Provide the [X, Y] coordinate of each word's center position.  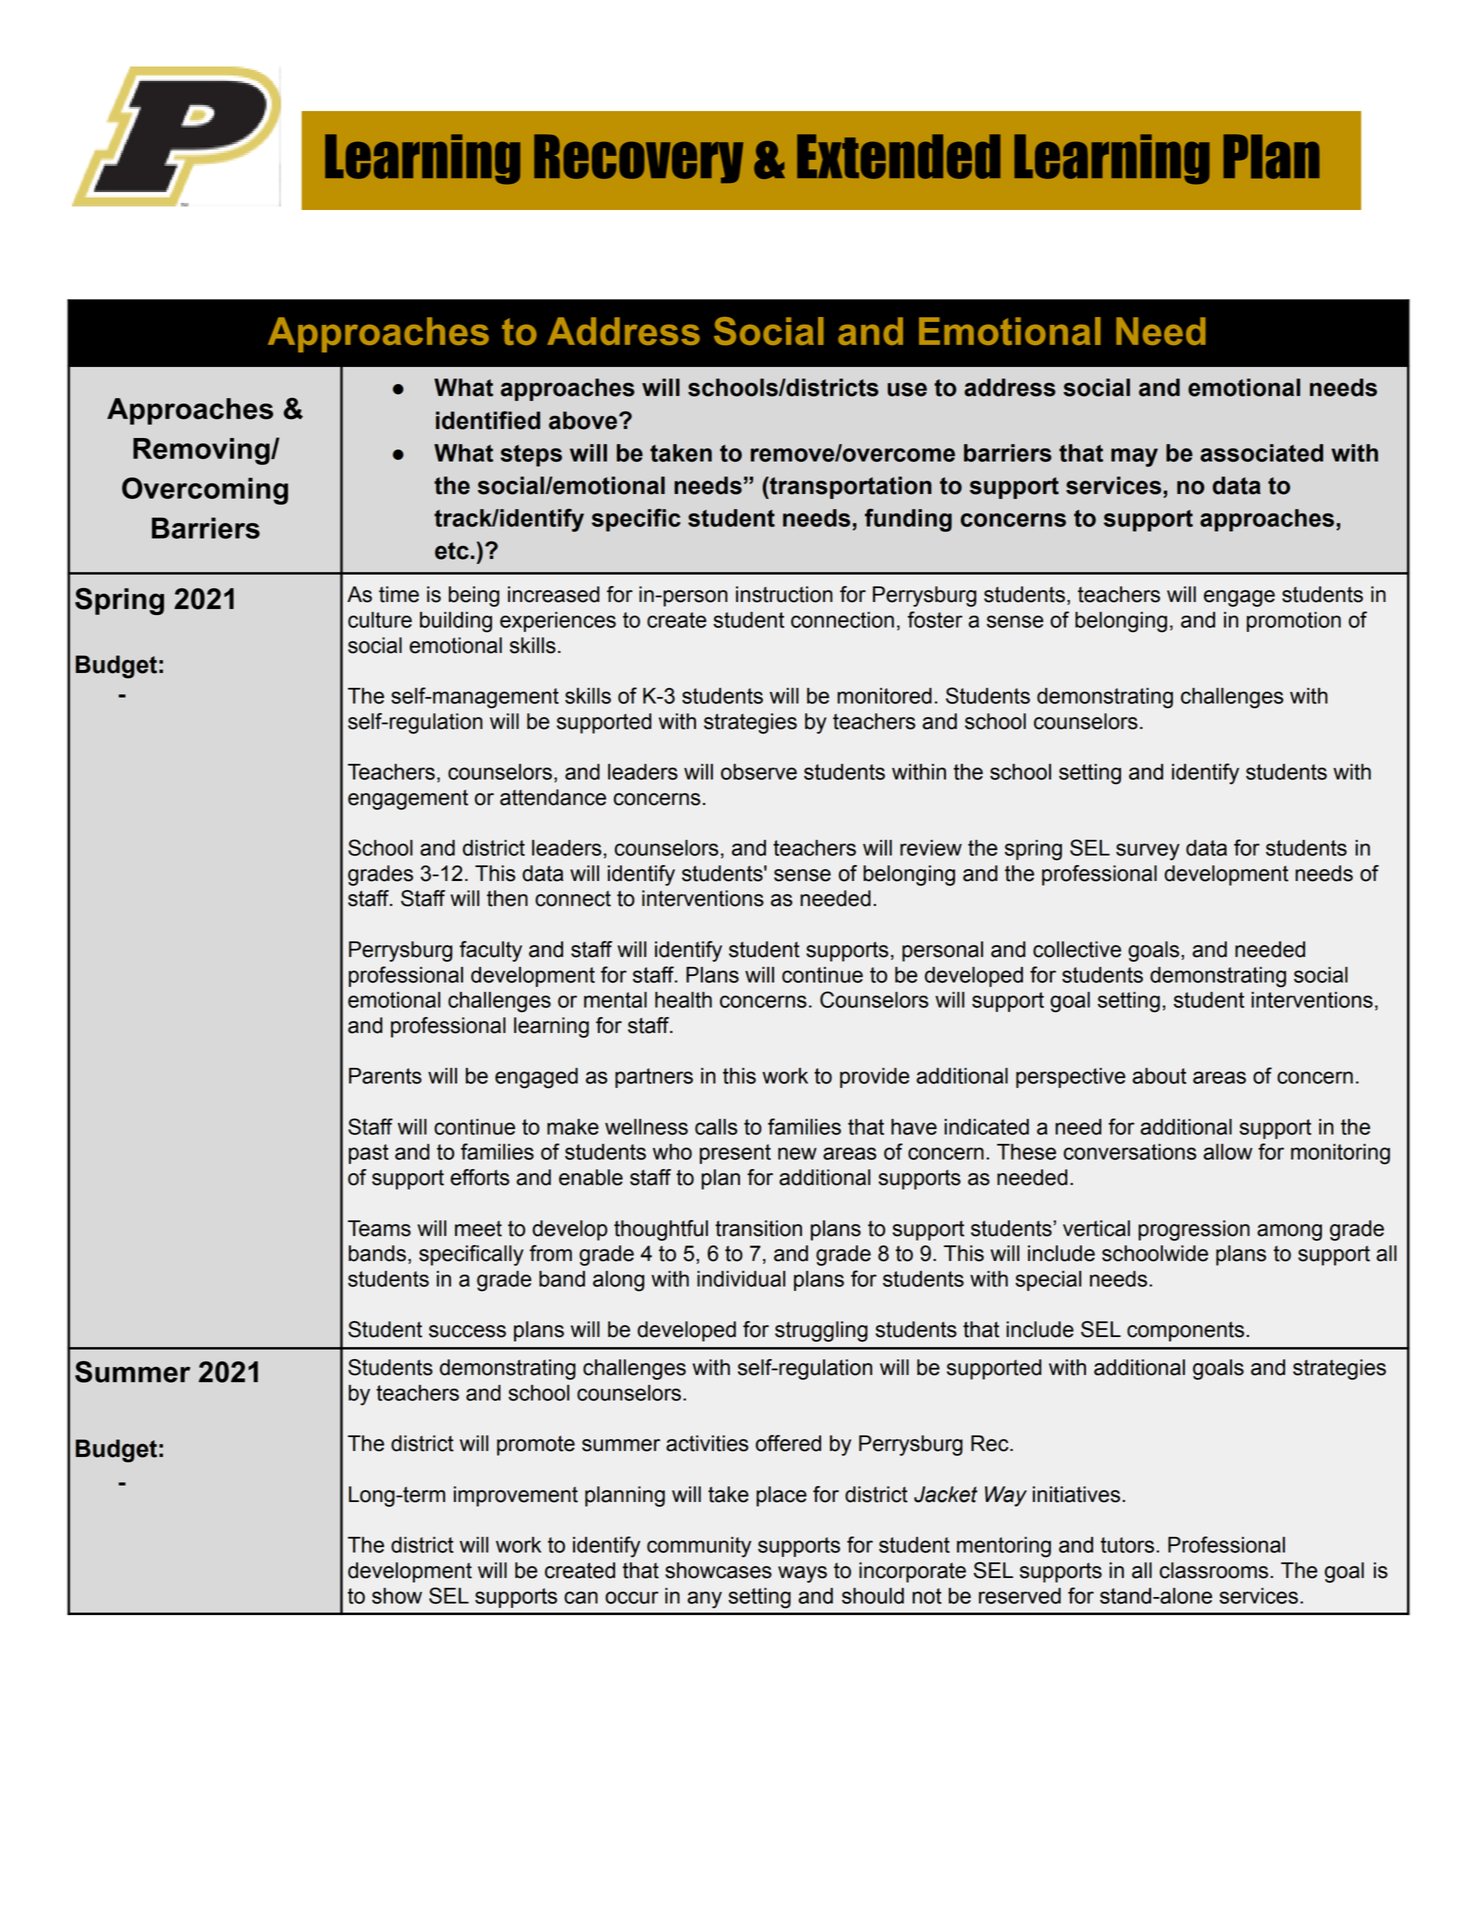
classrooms [1215, 1570]
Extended [899, 156]
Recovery [638, 158]
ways [802, 1574]
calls [716, 1127]
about [1159, 1076]
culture [380, 620]
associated [1261, 453]
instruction [784, 594]
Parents [385, 1076]
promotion [1294, 622]
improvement [516, 1496]
